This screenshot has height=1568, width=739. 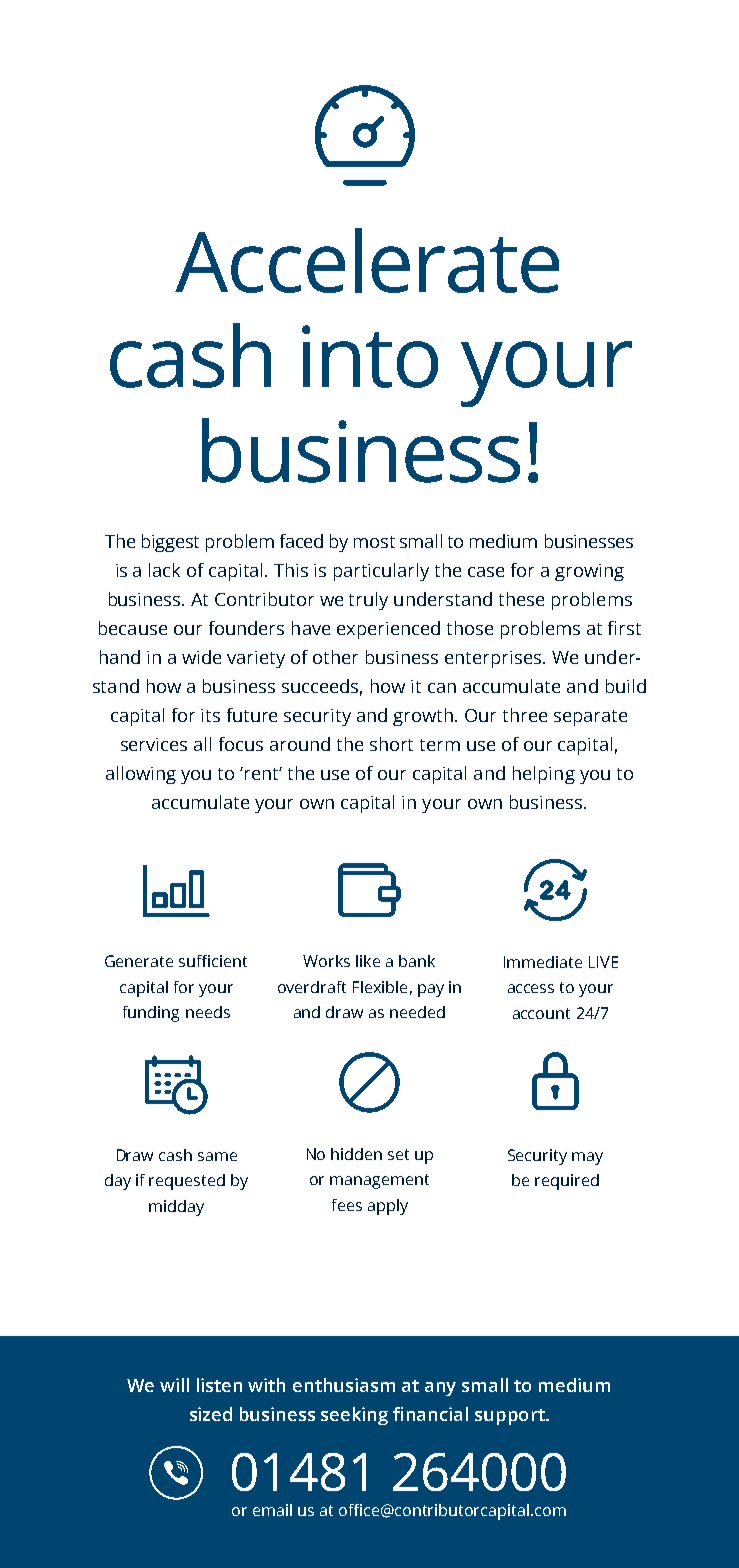 I want to click on lack, so click(x=164, y=570).
